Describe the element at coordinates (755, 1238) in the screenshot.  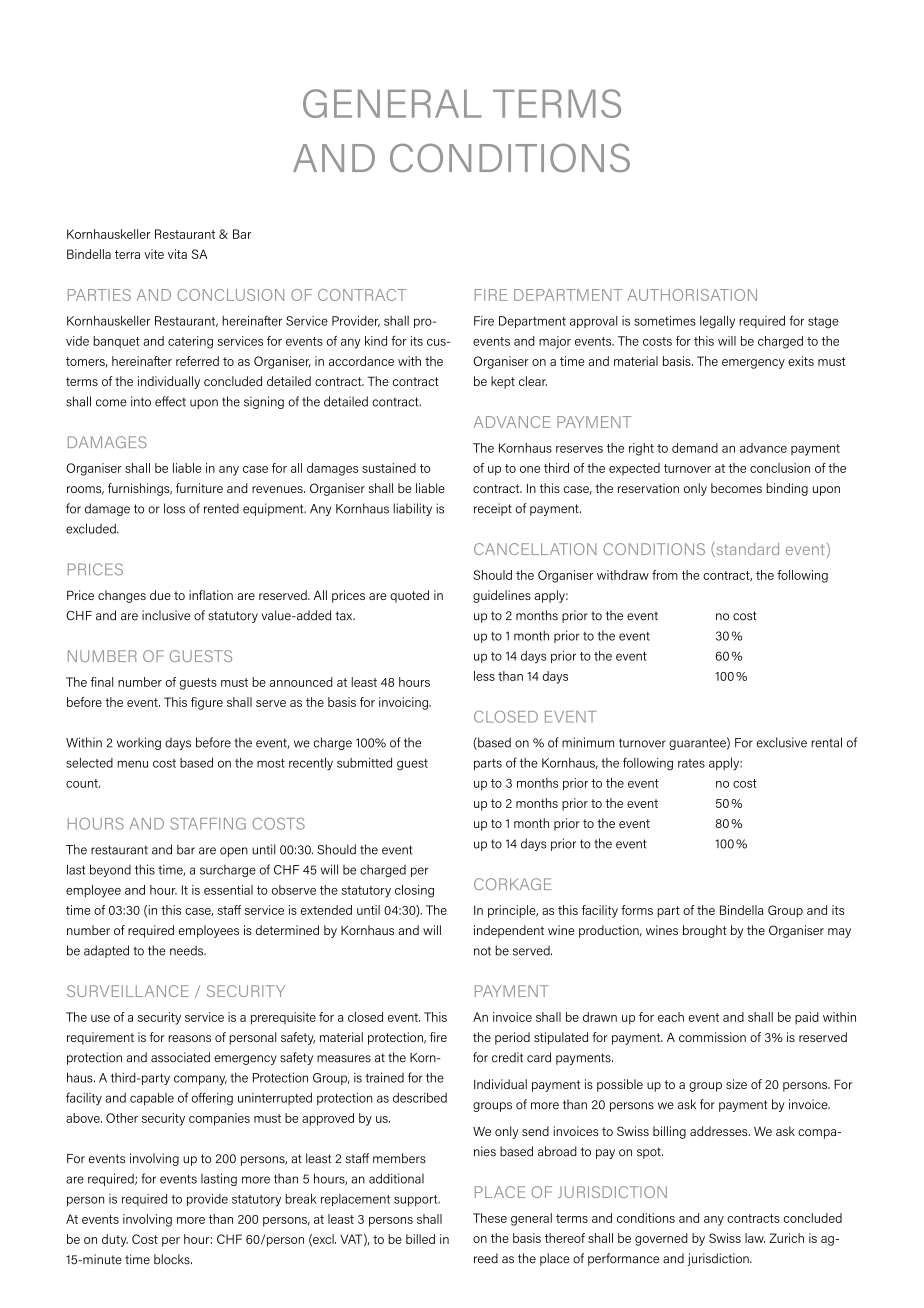
I see `law` at that location.
